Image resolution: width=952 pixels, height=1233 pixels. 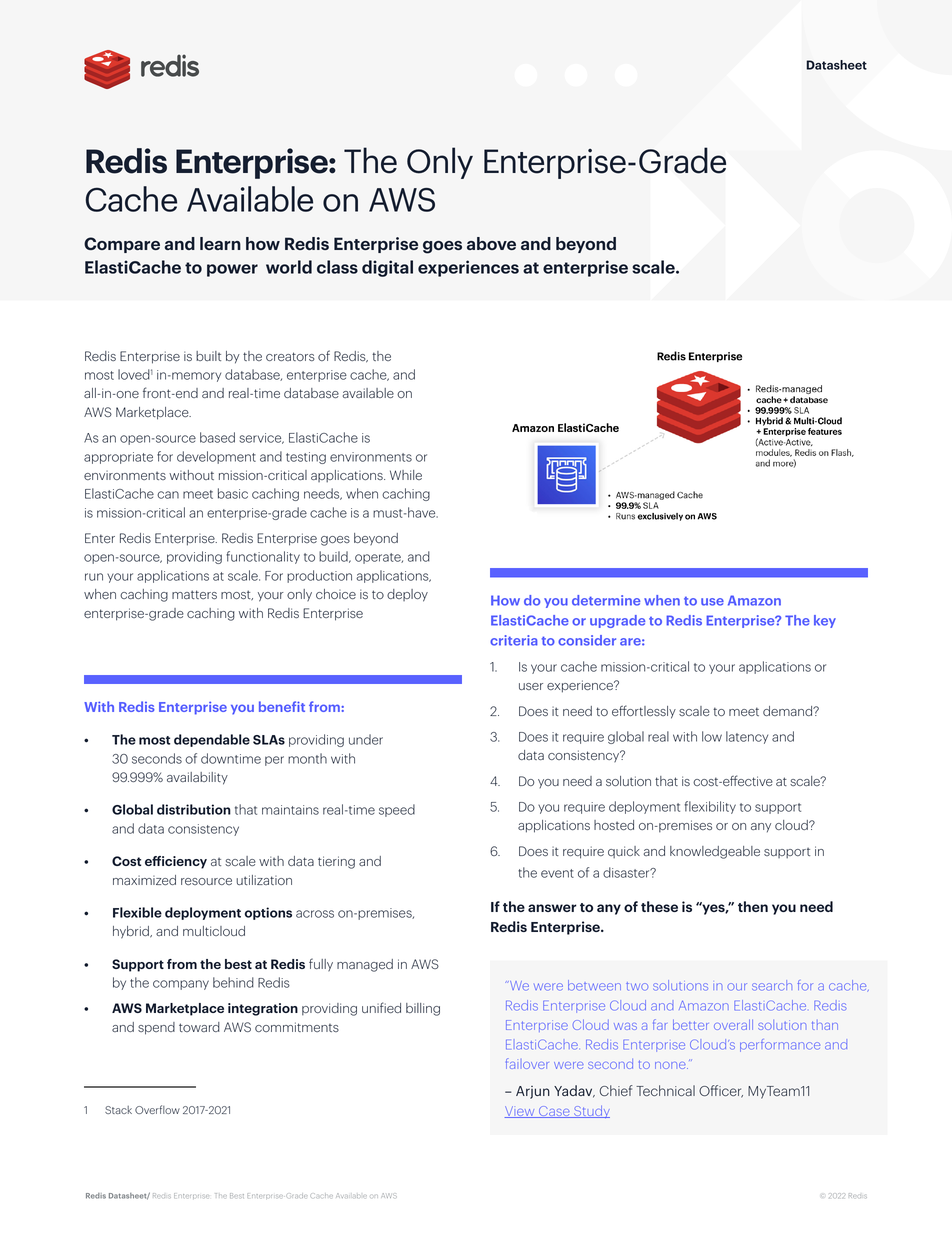 I want to click on Officer, so click(x=721, y=1091).
